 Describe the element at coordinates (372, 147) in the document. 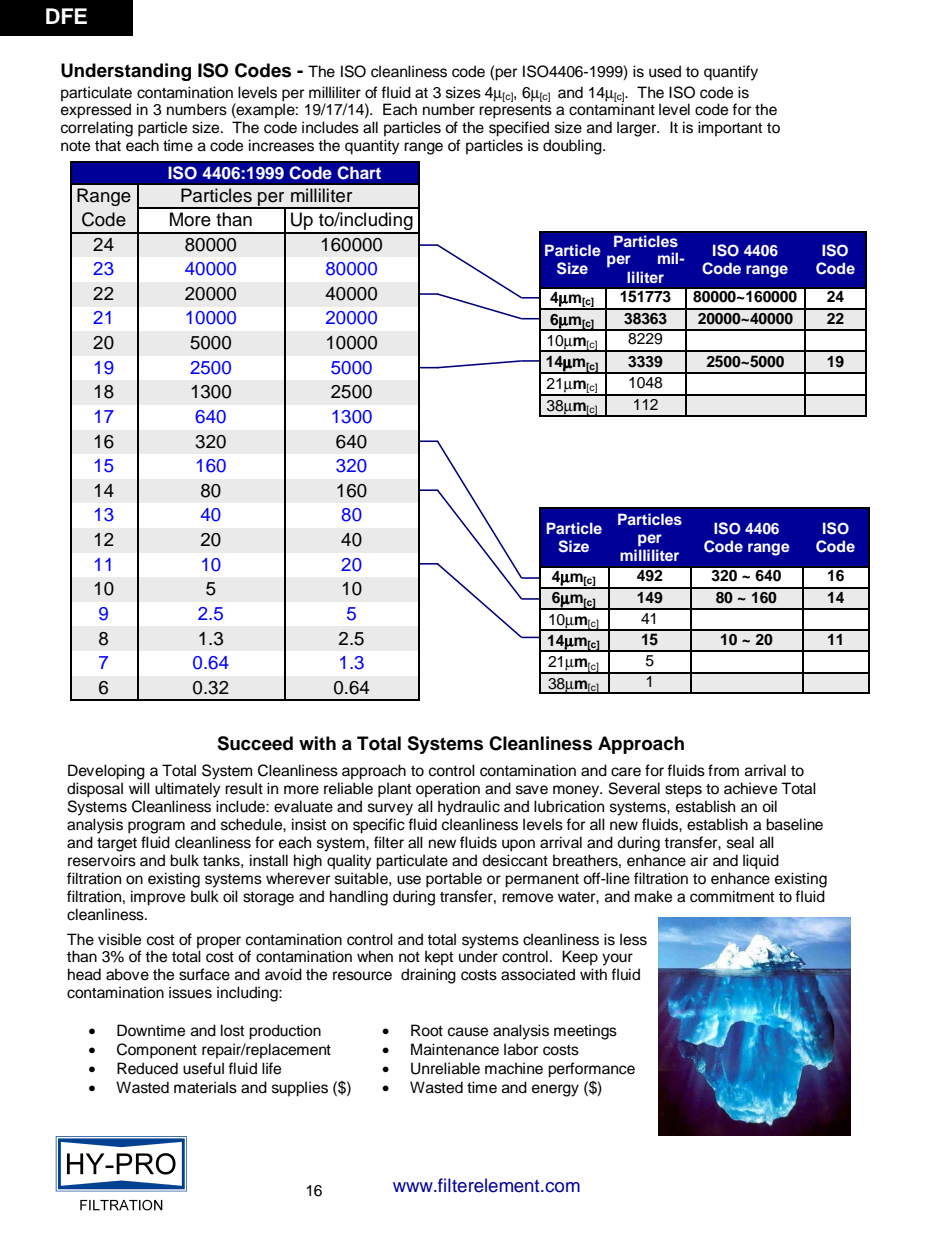

I see `quantity` at that location.
